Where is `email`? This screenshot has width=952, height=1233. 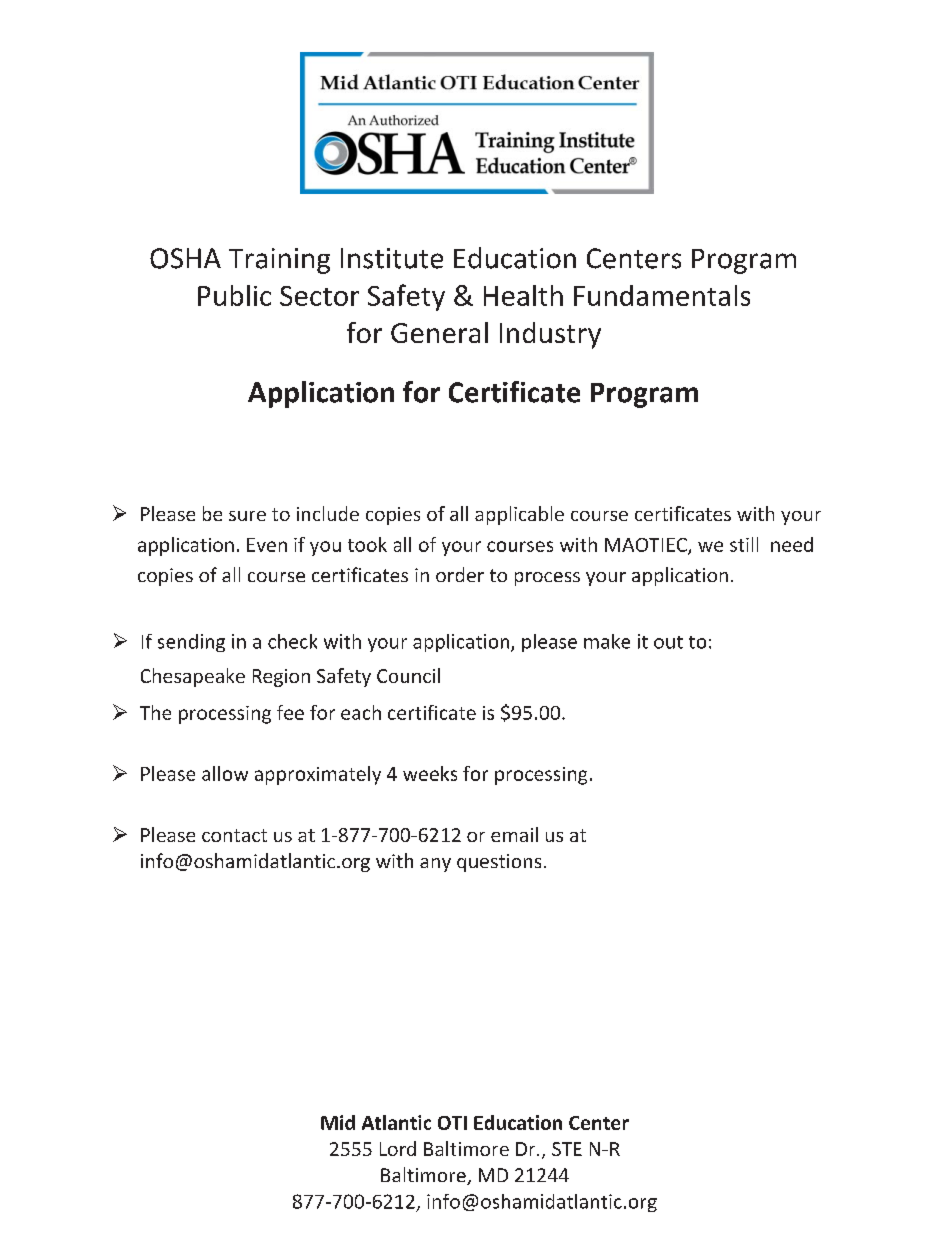 email is located at coordinates (514, 834).
